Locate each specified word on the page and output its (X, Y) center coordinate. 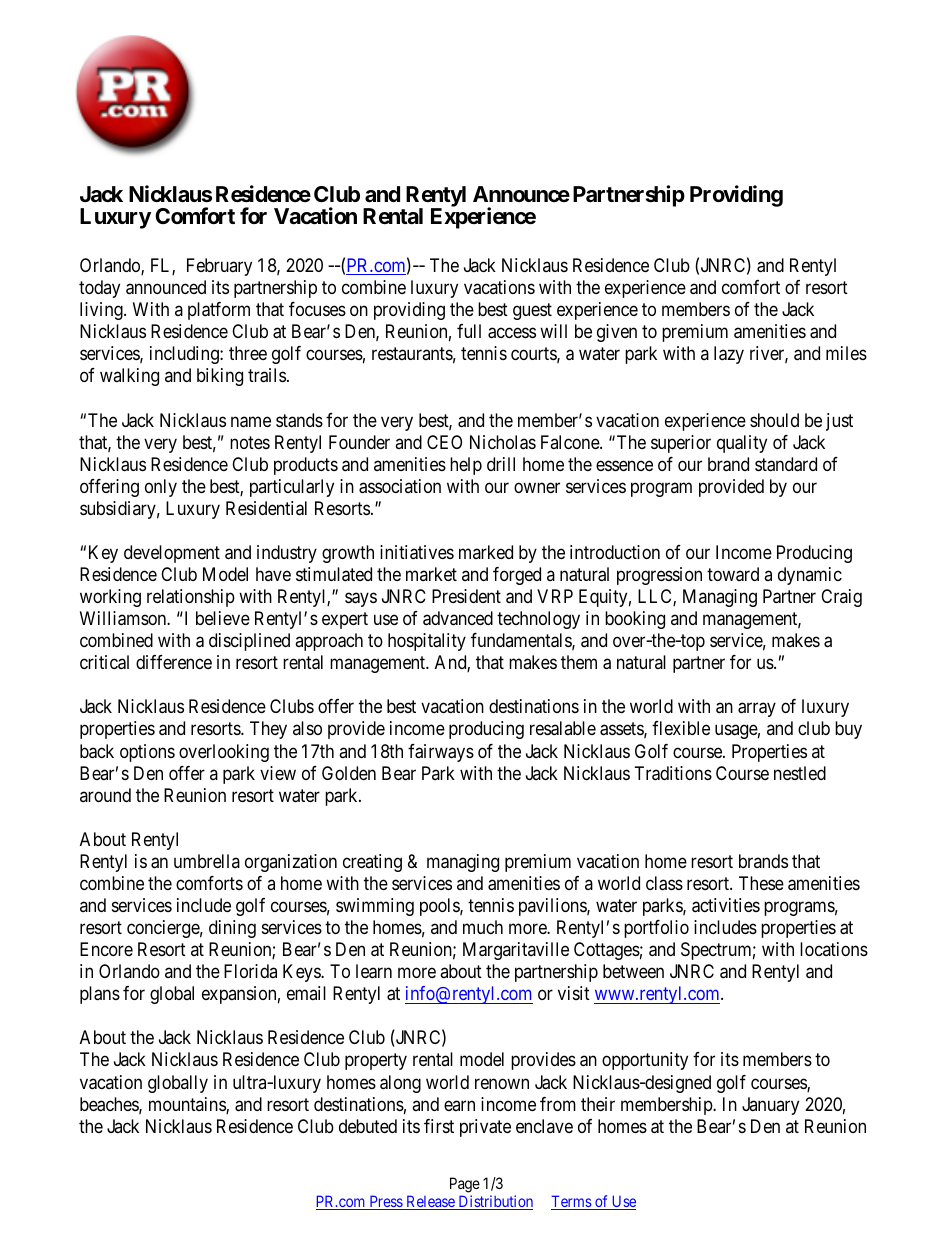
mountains (188, 1105)
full (469, 331)
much (483, 927)
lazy (729, 355)
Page (465, 1185)
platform (219, 311)
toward (733, 574)
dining (232, 929)
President (466, 596)
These (761, 883)
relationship (191, 598)
